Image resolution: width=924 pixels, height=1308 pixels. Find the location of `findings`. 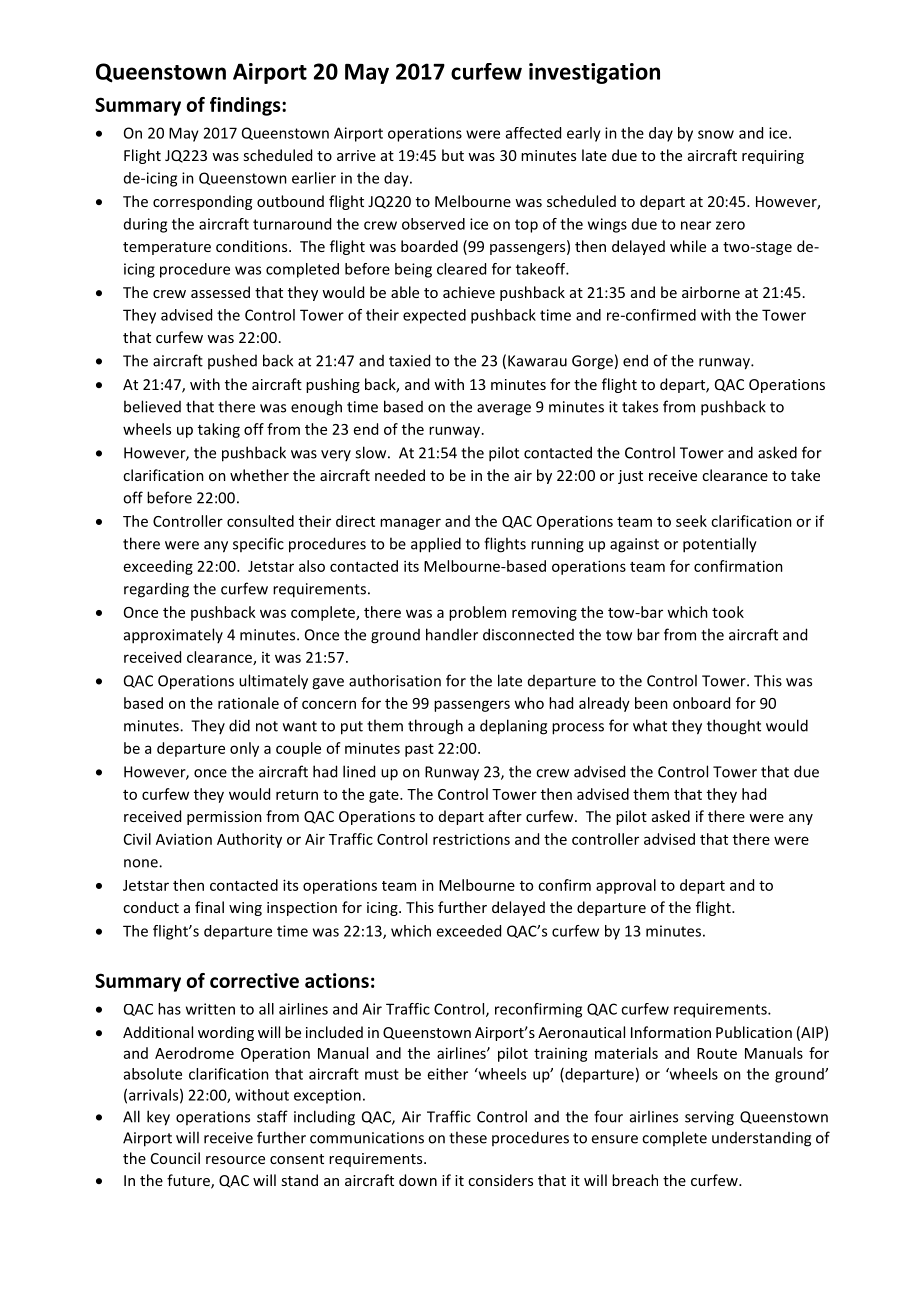

findings is located at coordinates (246, 106).
